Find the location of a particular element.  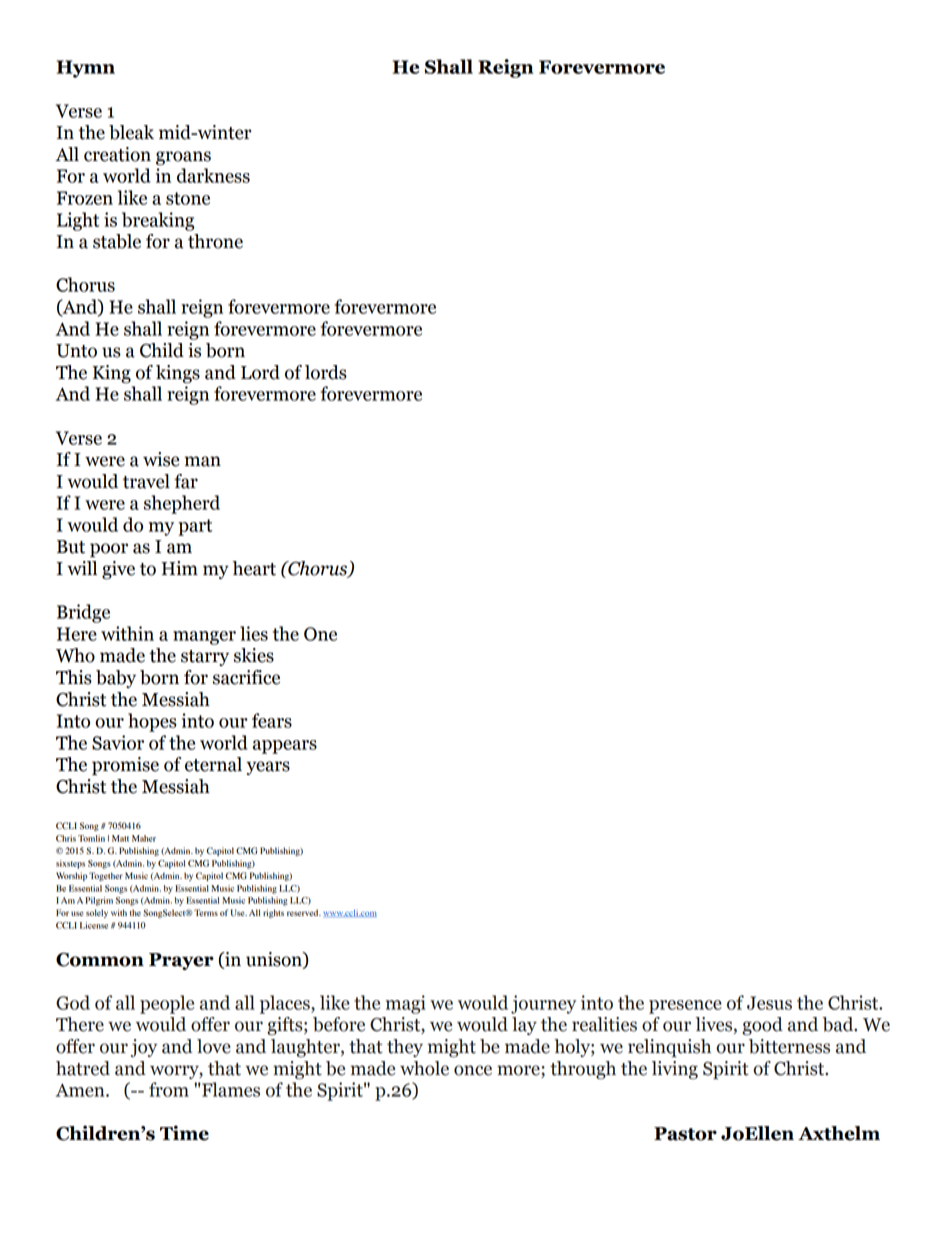

heart is located at coordinates (254, 568).
